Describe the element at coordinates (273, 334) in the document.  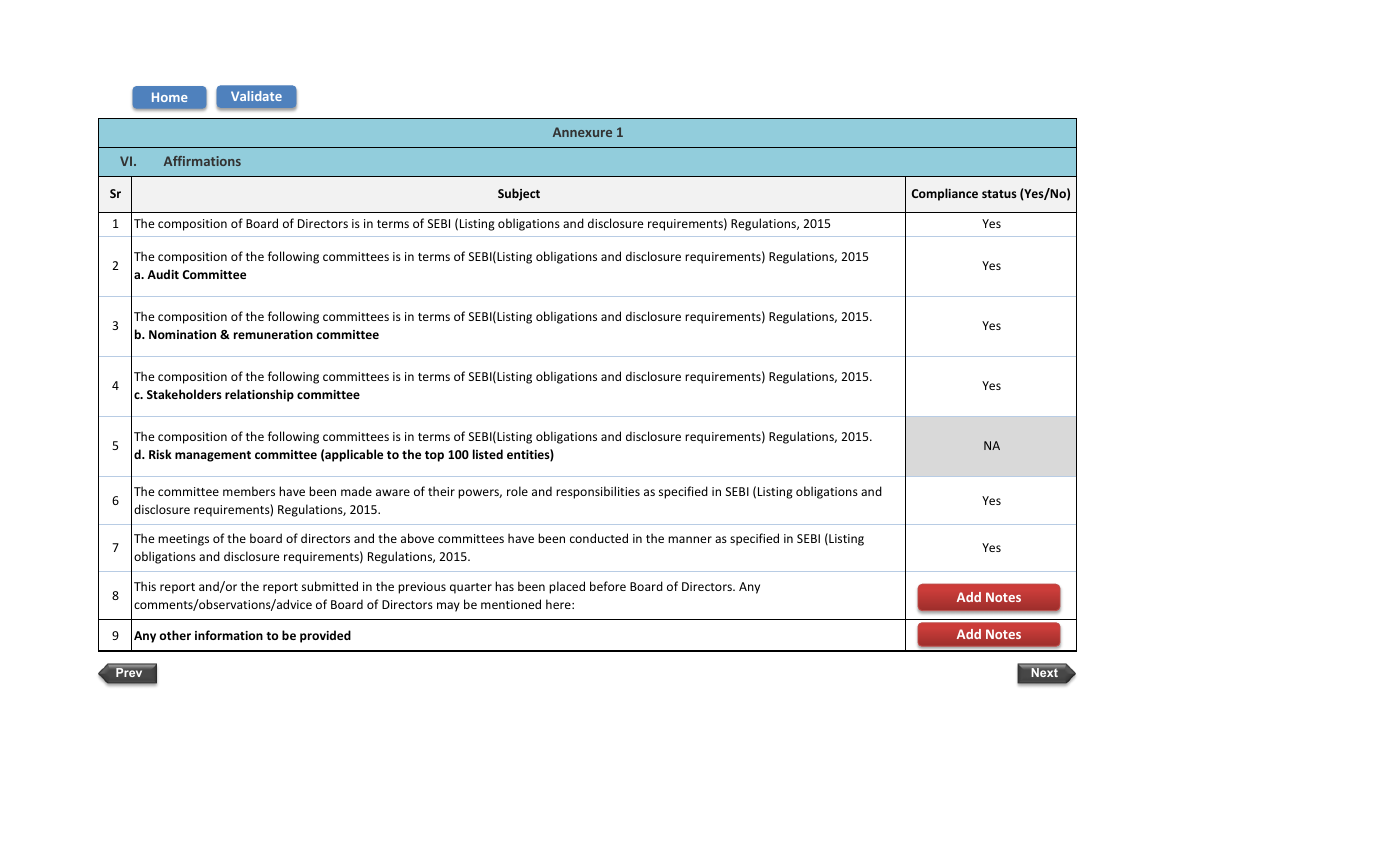
I see `remuneration` at that location.
